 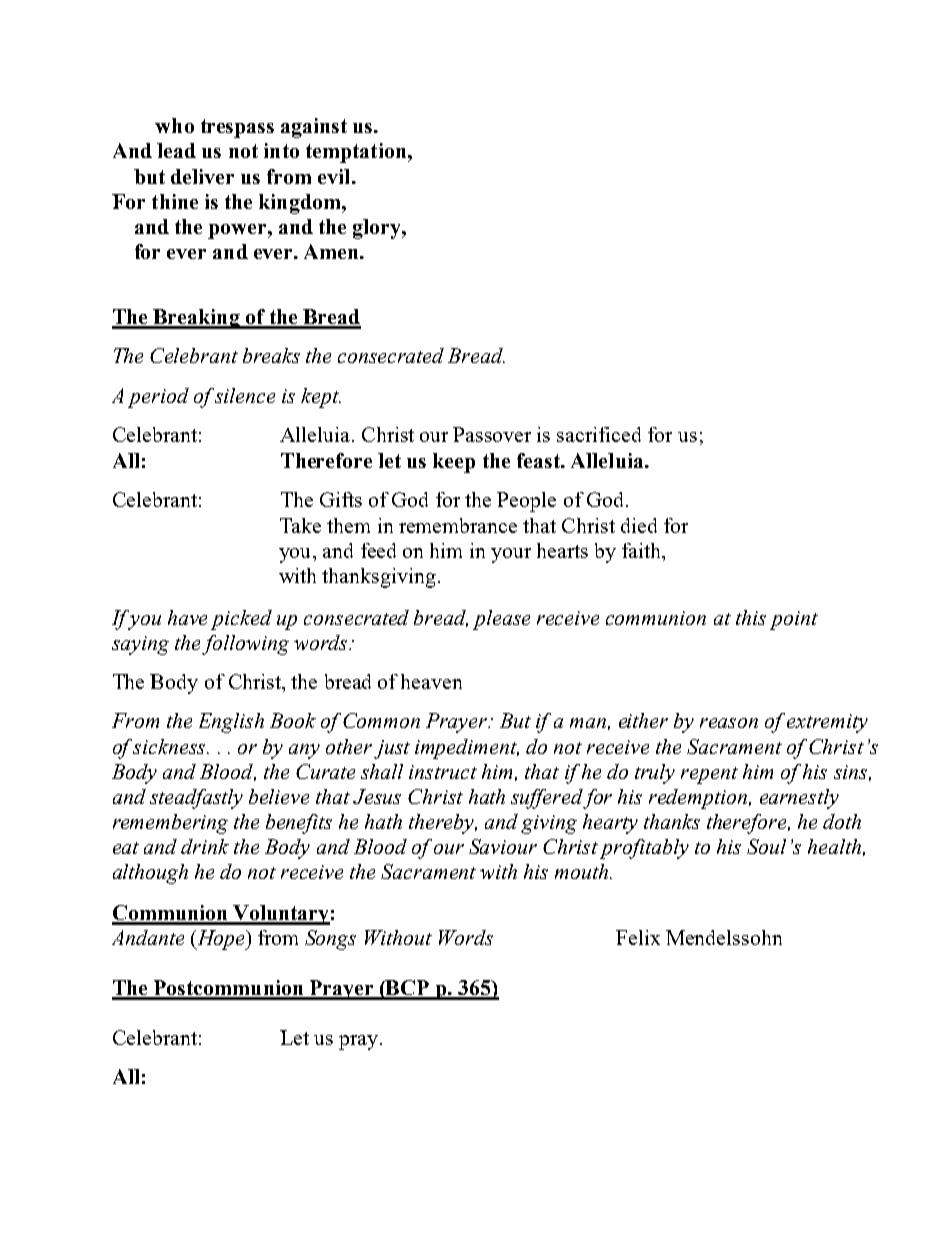 I want to click on lead, so click(x=176, y=150).
